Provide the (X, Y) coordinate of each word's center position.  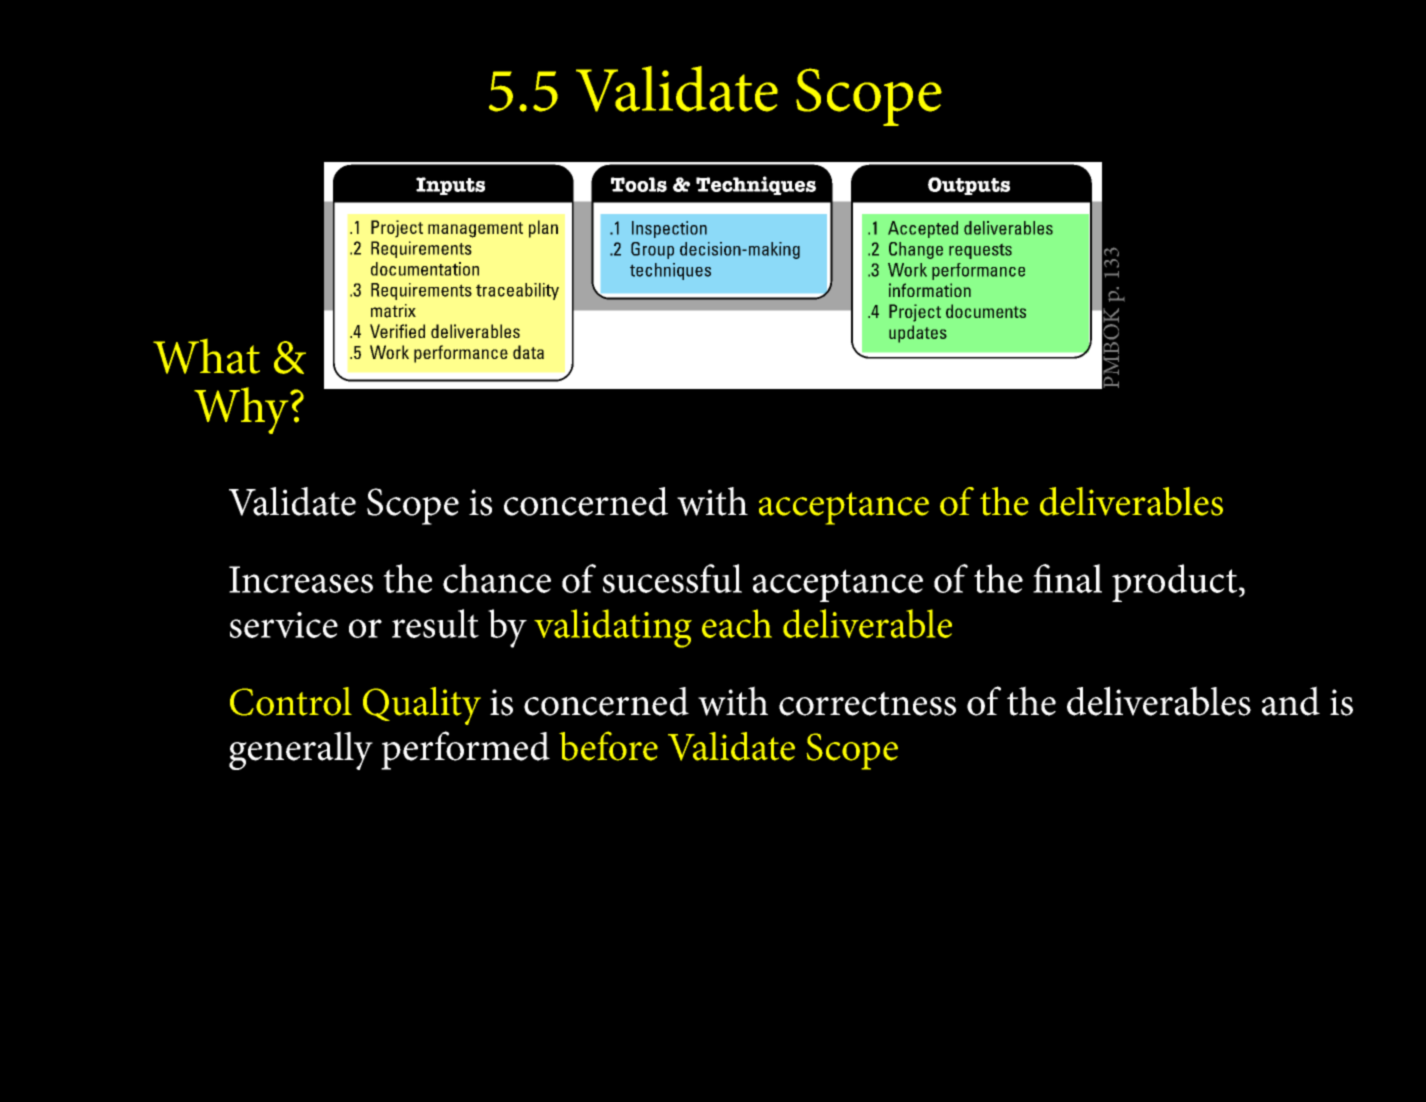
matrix (393, 311)
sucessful (672, 578)
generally (301, 750)
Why (242, 410)
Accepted (923, 229)
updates (918, 334)
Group (652, 250)
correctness (867, 704)
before (608, 746)
